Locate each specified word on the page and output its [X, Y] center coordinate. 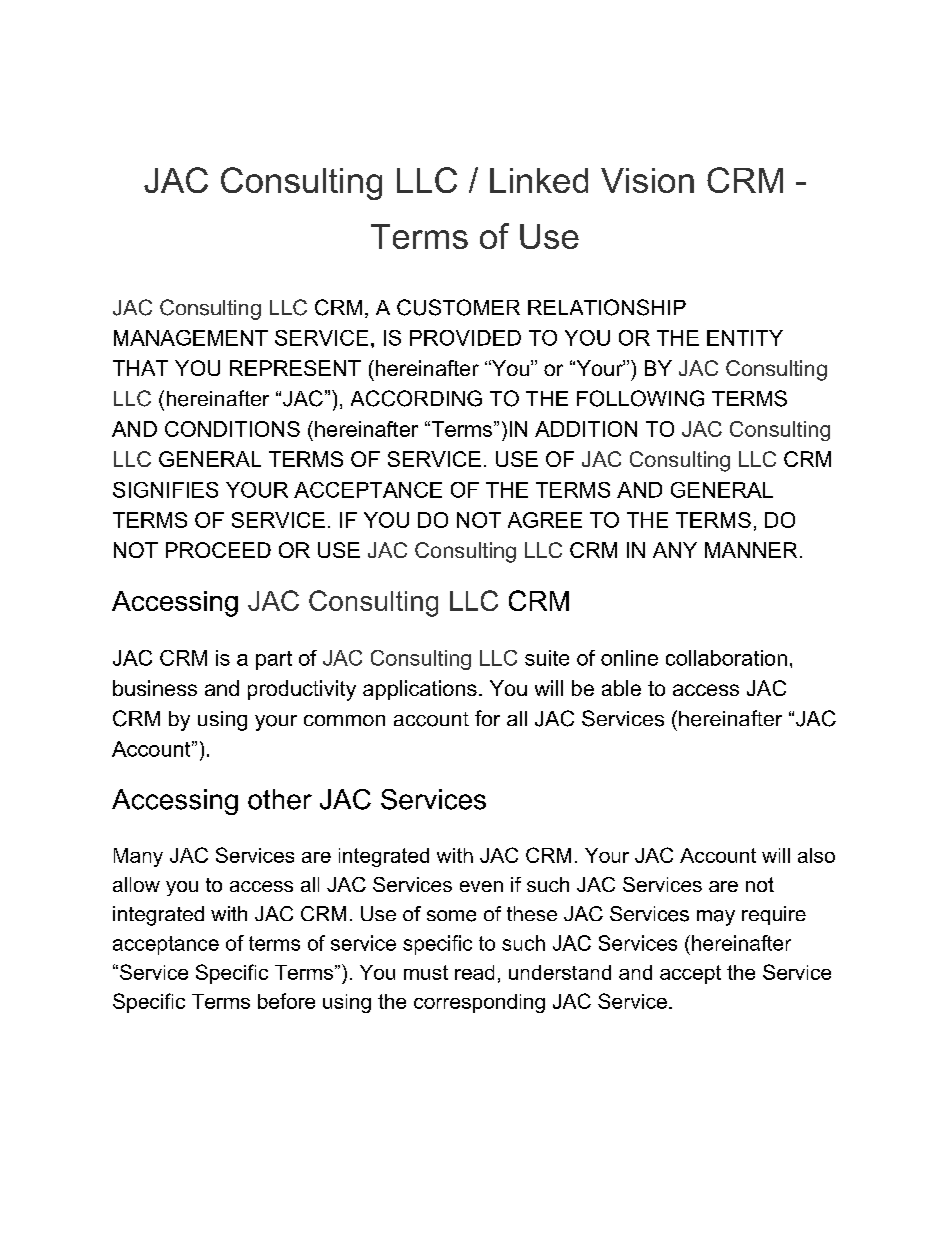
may [716, 918]
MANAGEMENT [191, 338]
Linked [539, 180]
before [286, 1001]
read [474, 972]
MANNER [751, 550]
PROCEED [218, 550]
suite [547, 658]
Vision [647, 180]
